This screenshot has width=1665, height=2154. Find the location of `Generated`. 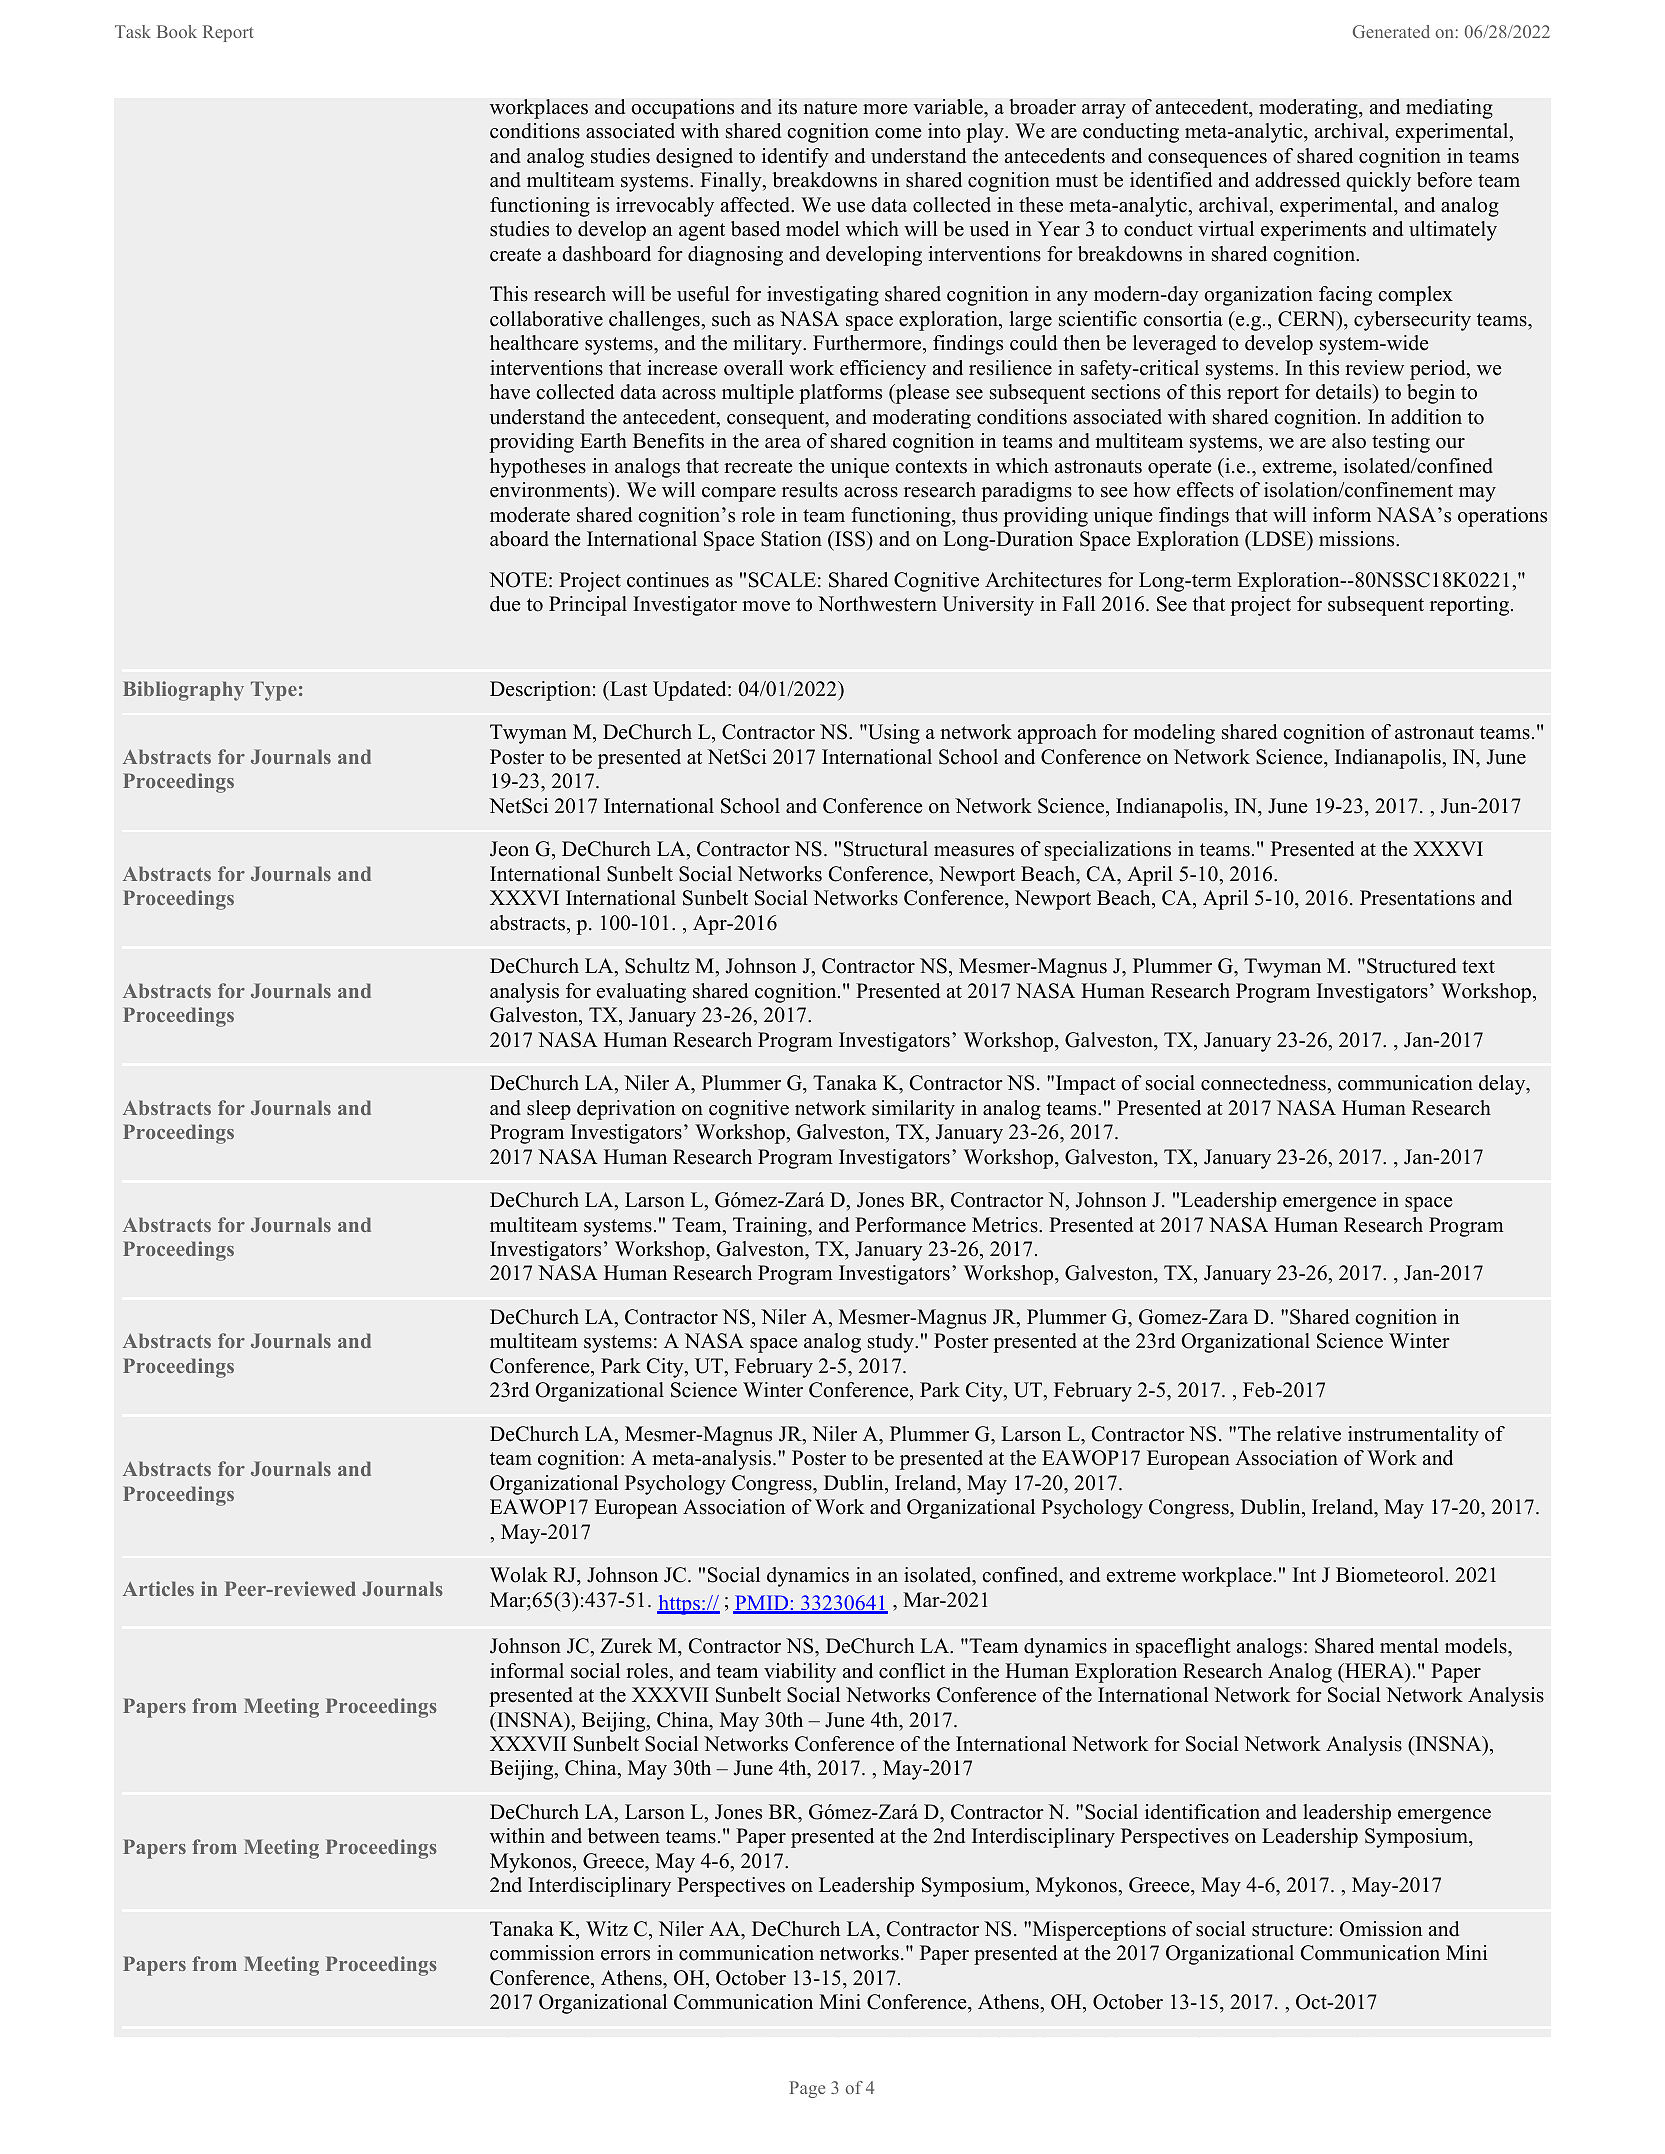

Generated is located at coordinates (1391, 31).
